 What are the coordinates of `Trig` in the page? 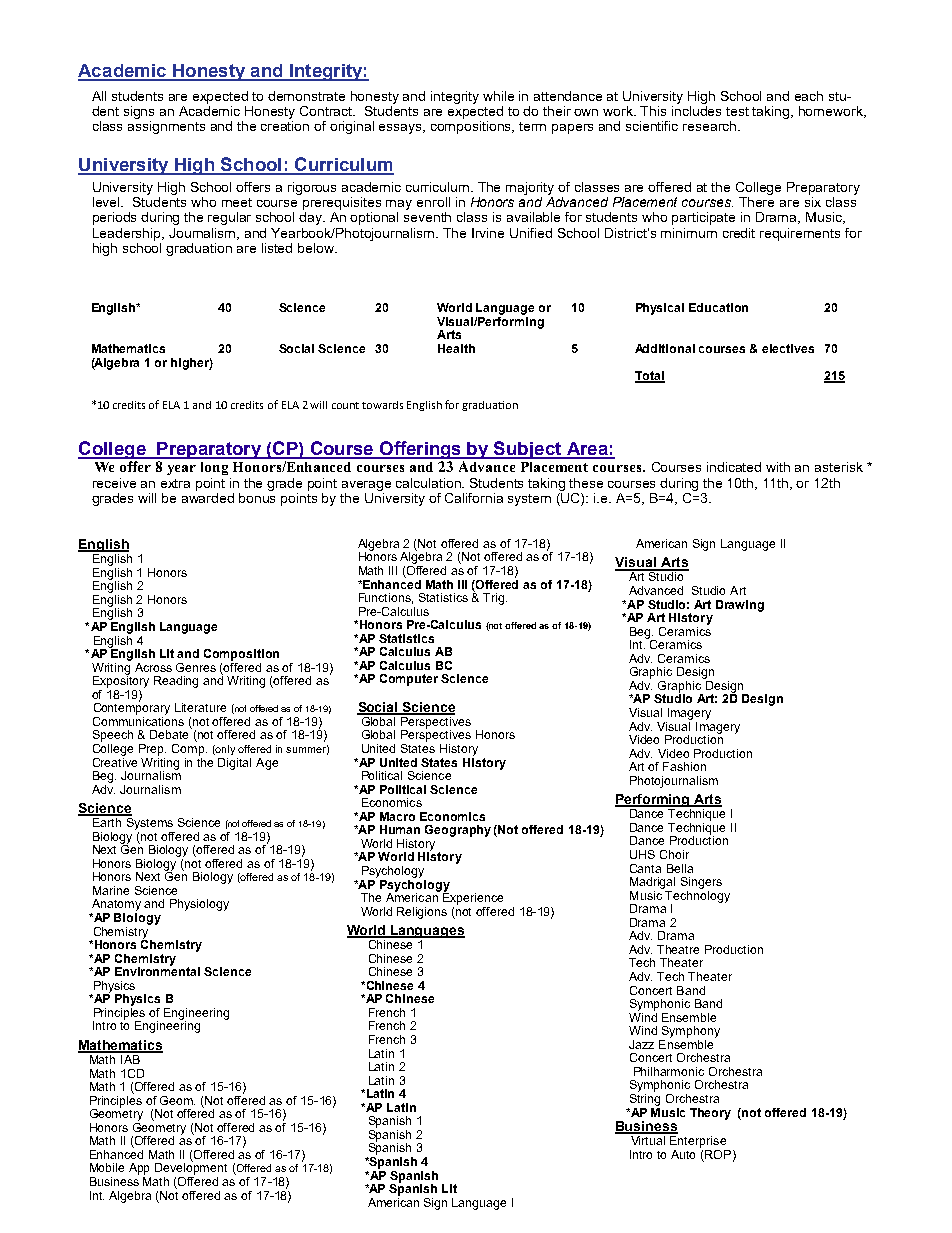 It's located at (495, 599).
